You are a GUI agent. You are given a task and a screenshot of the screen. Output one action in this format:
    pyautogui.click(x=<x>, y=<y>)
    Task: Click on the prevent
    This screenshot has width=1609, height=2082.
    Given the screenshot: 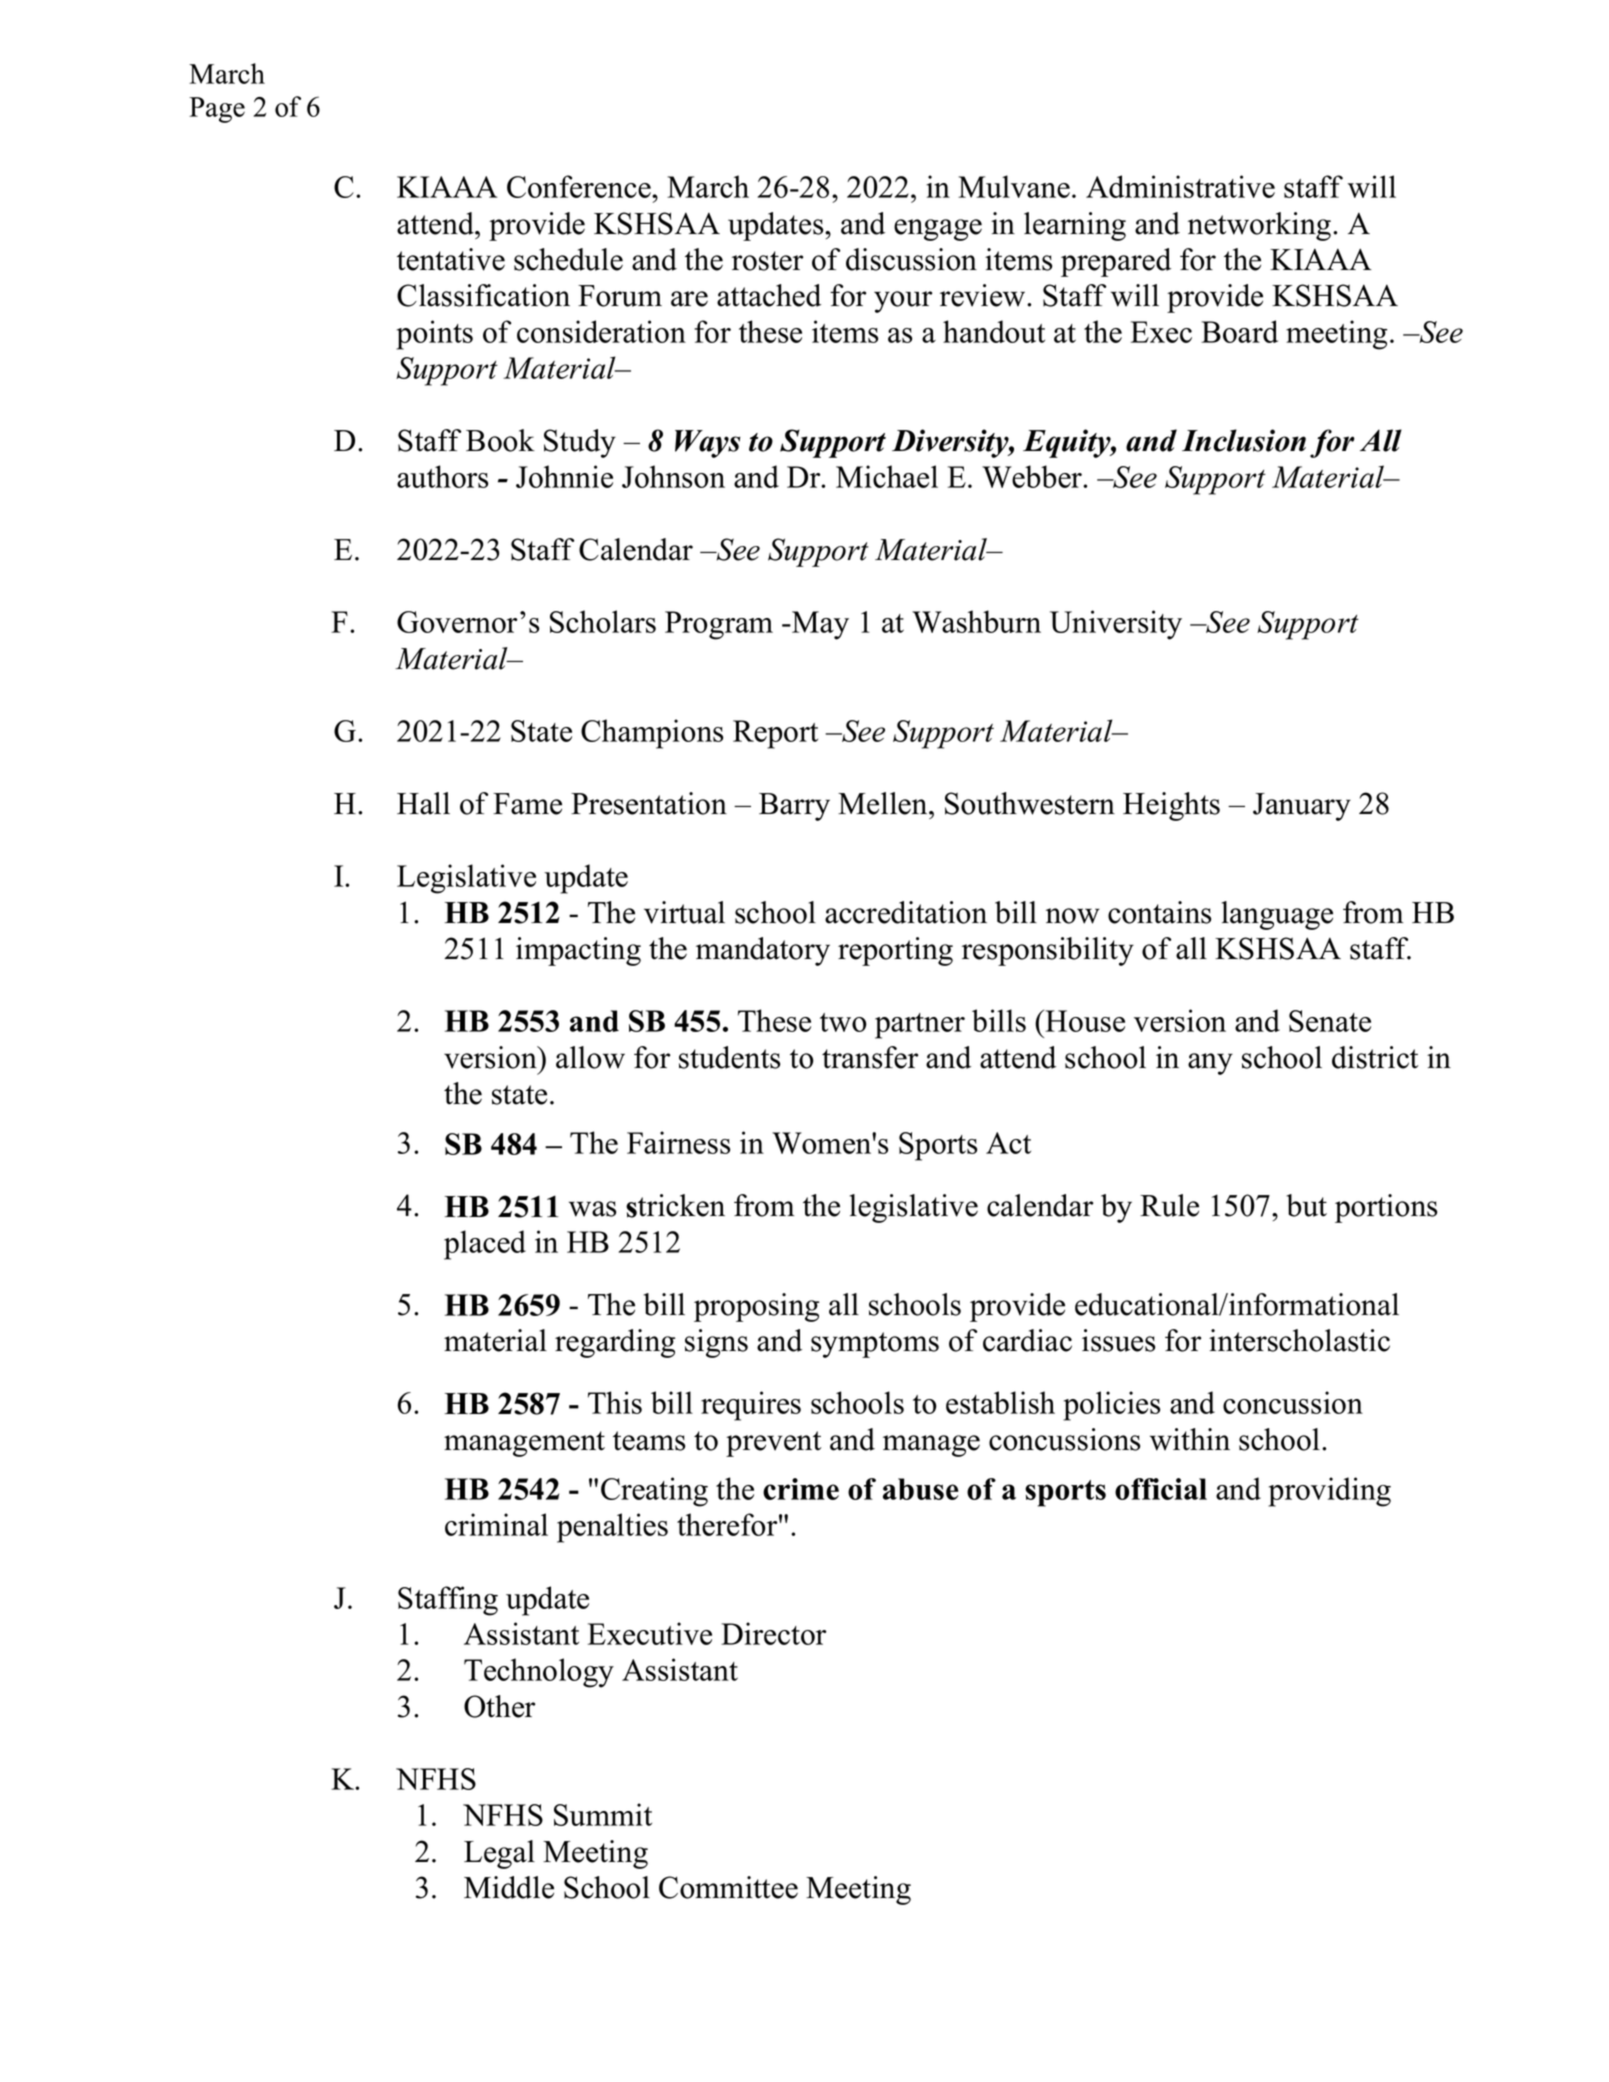 What is the action you would take?
    pyautogui.click(x=773, y=1444)
